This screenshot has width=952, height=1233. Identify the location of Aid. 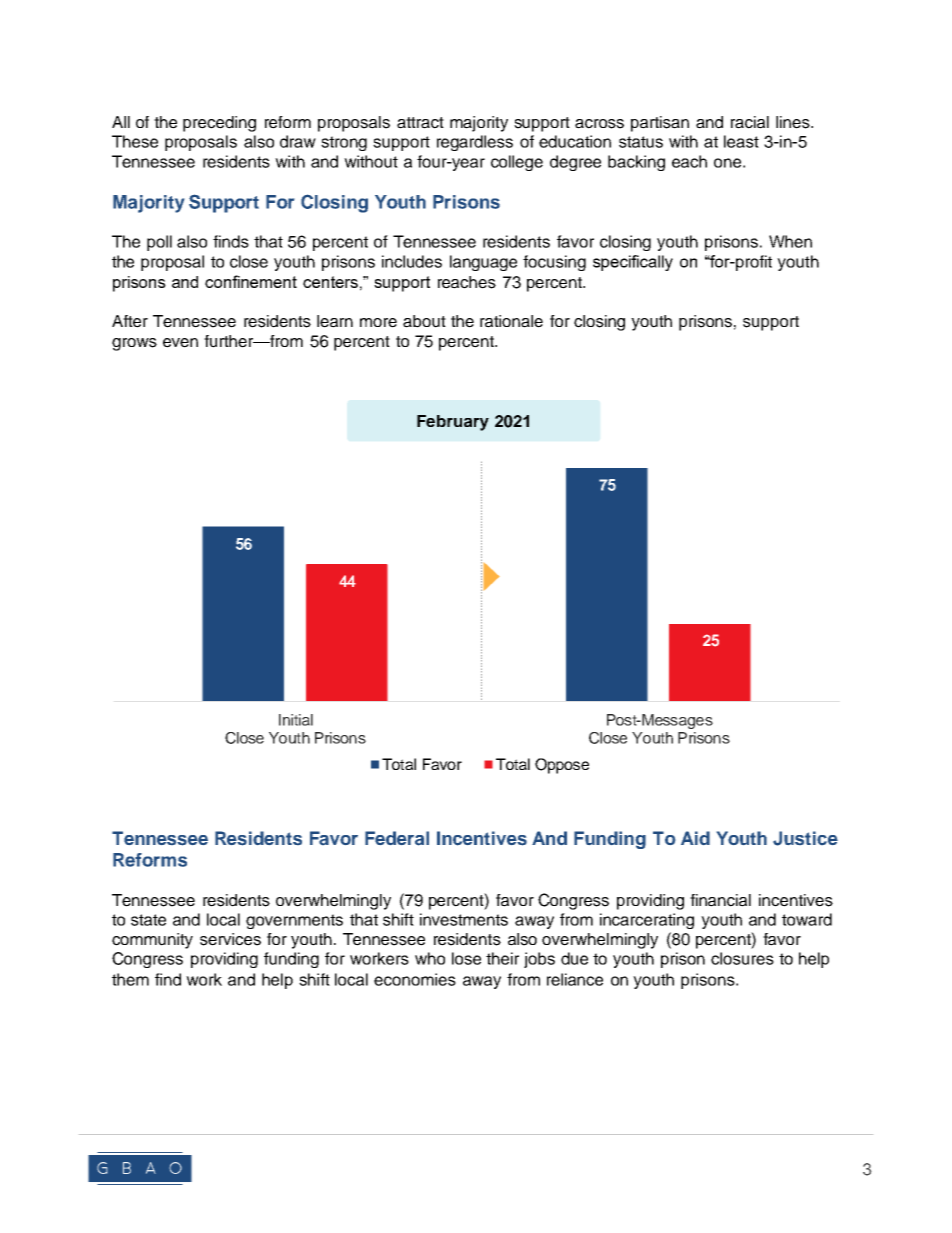
(695, 838).
